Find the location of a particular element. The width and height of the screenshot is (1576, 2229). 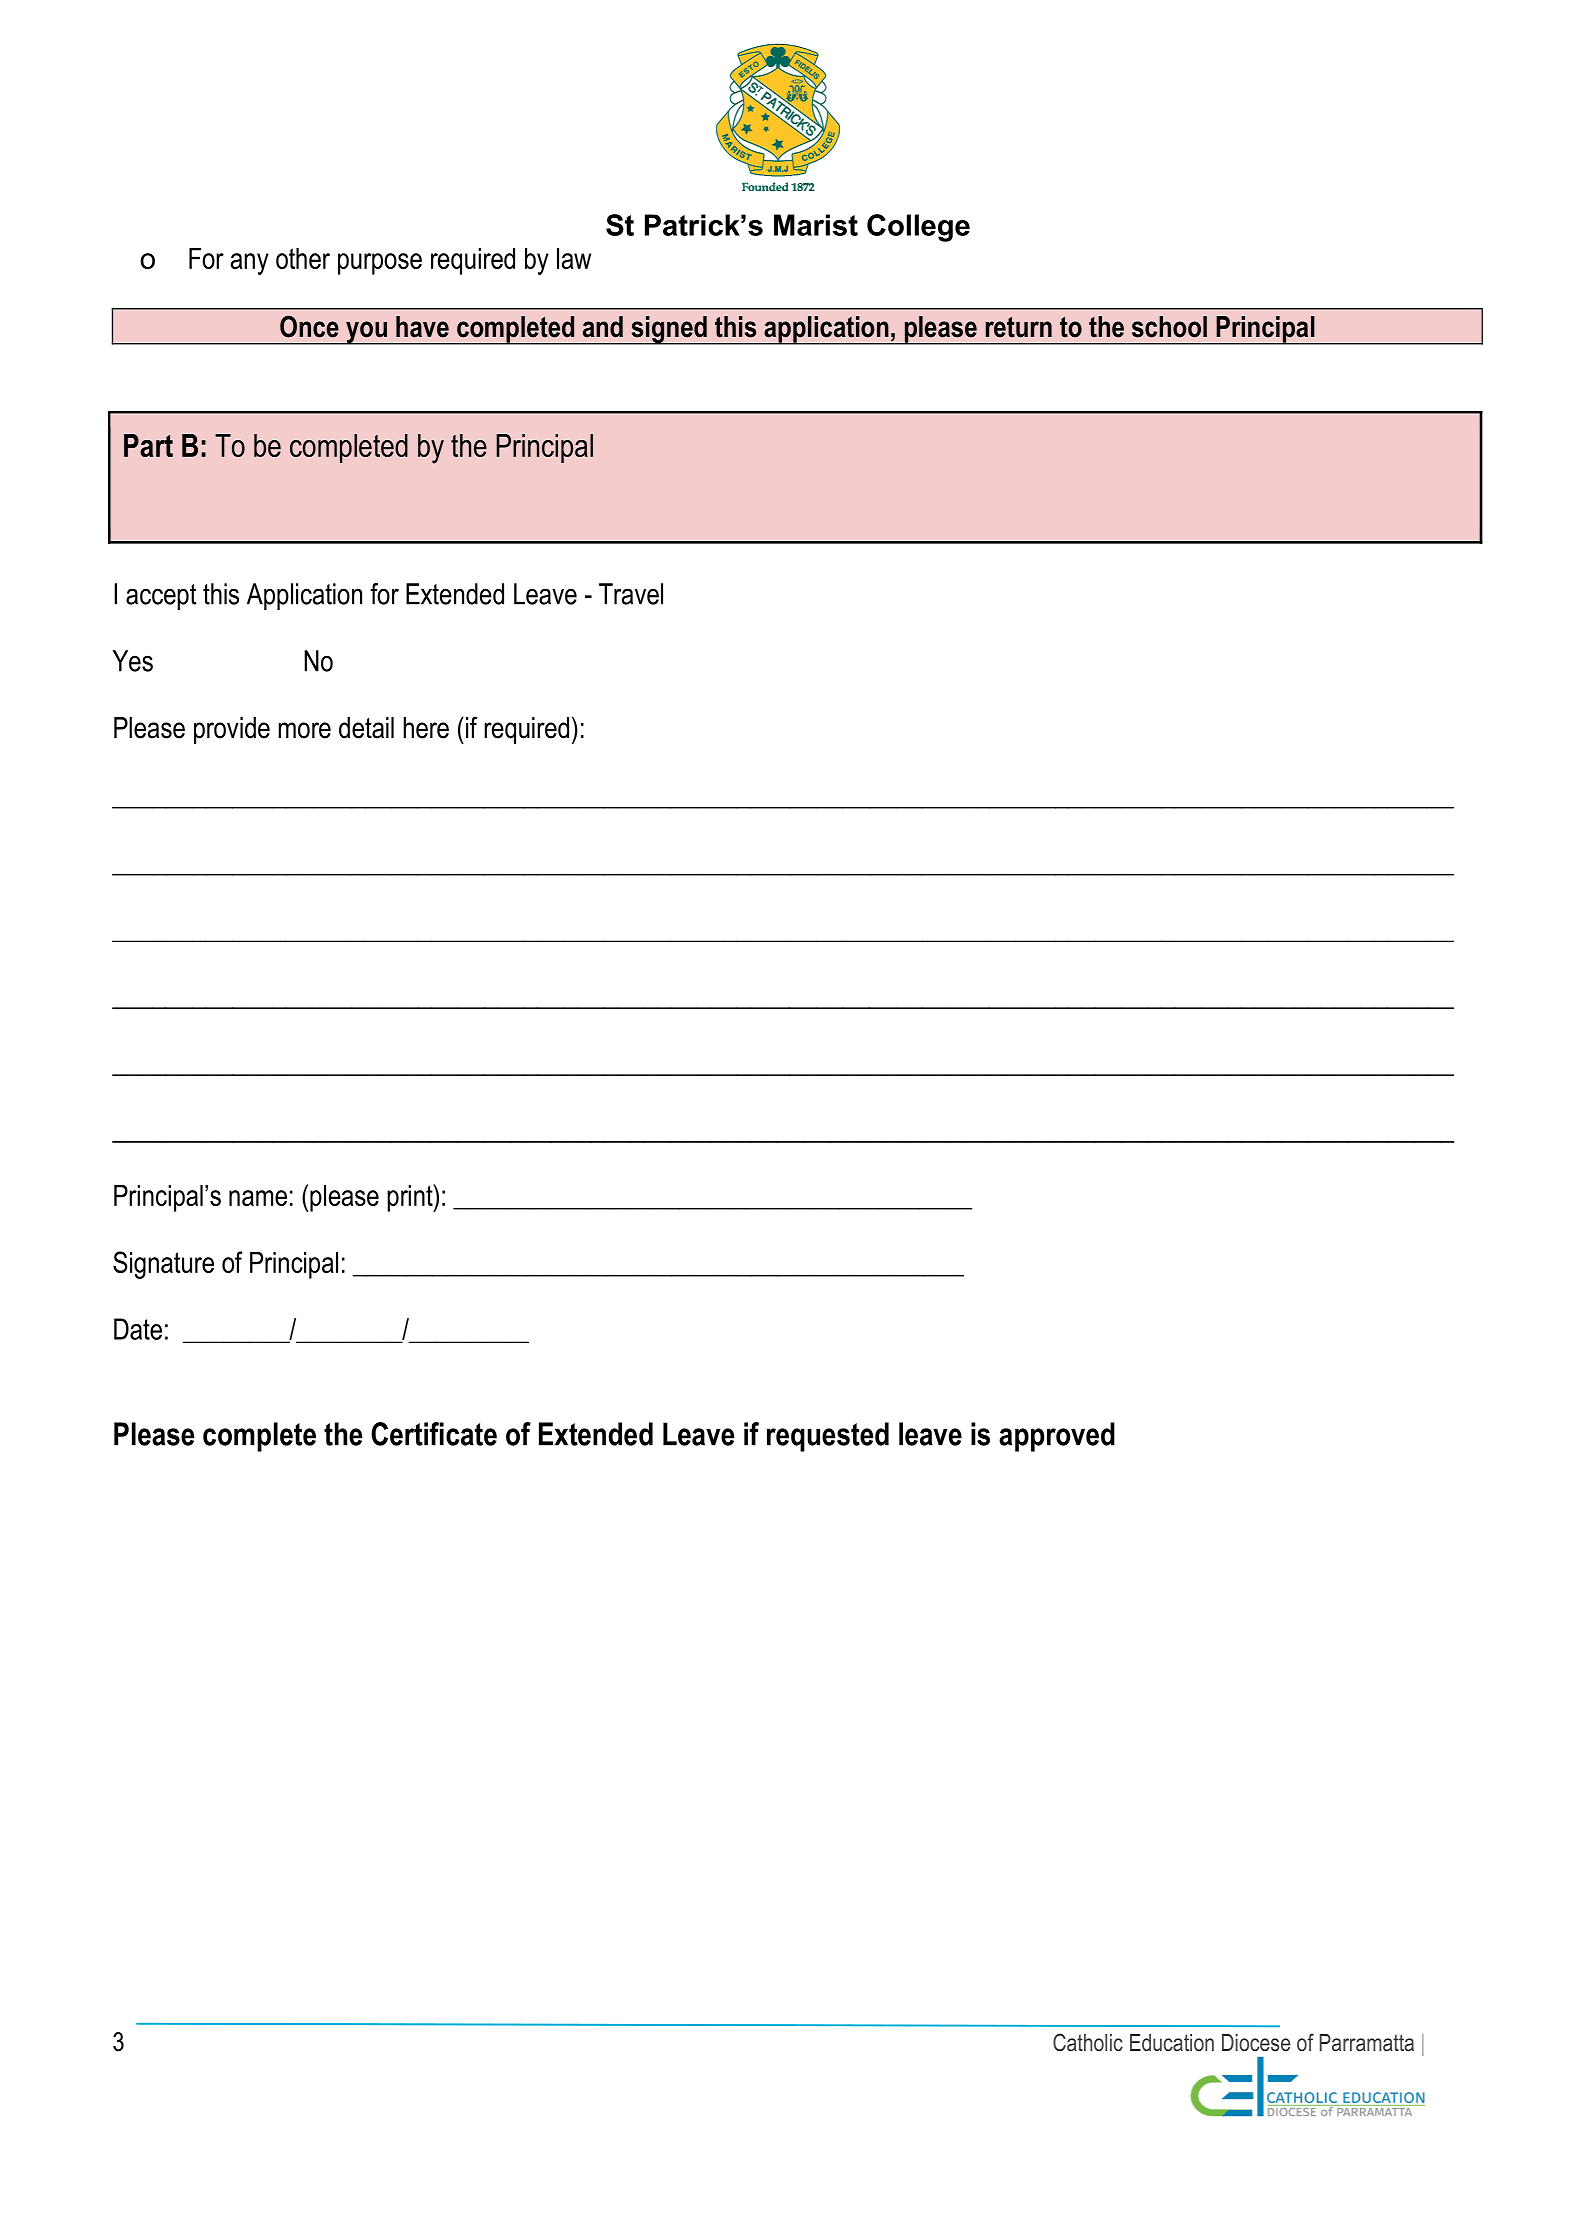

school is located at coordinates (1169, 327).
